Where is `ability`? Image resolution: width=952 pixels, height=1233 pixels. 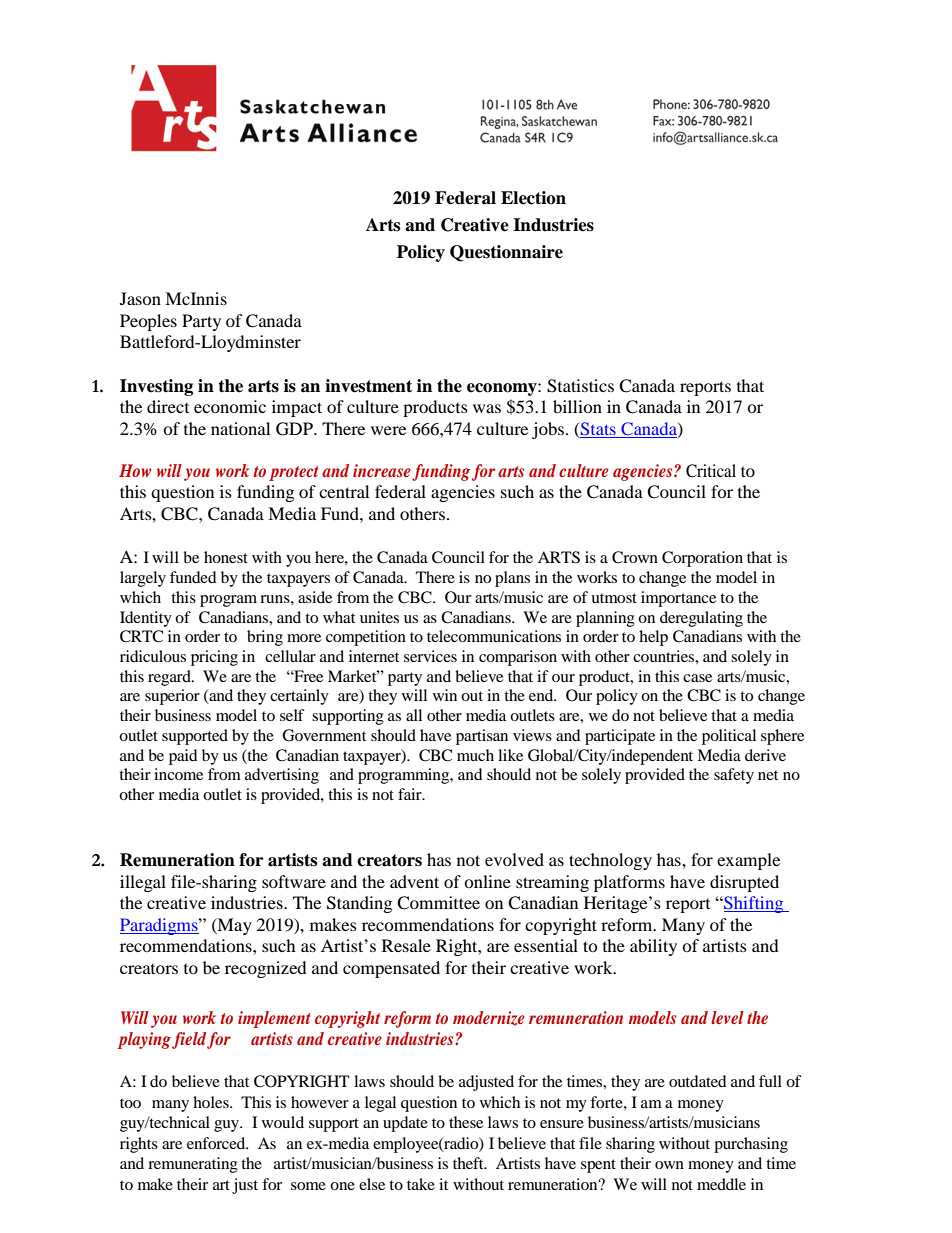 ability is located at coordinates (653, 947).
